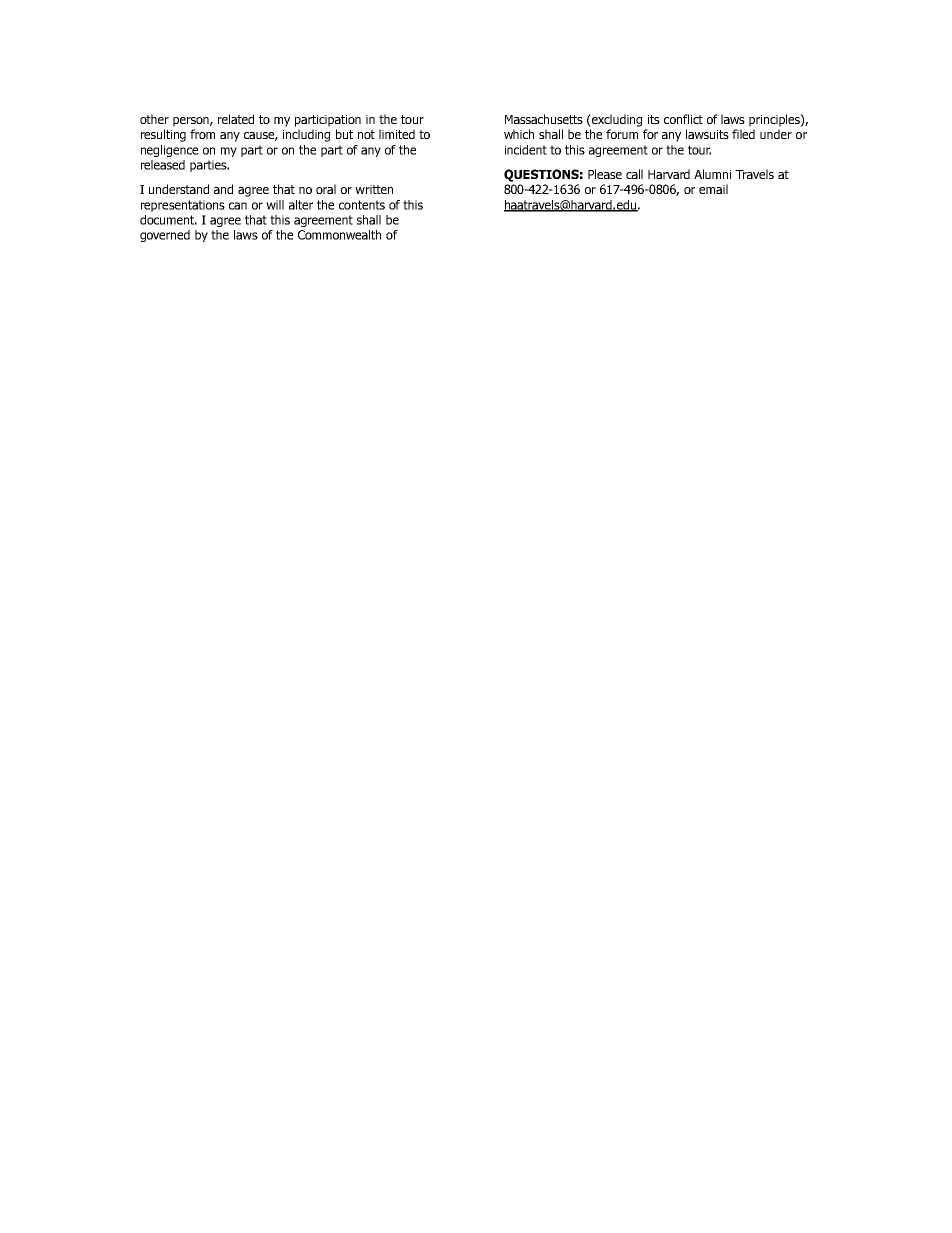 The image size is (952, 1233). I want to click on contents, so click(362, 205).
